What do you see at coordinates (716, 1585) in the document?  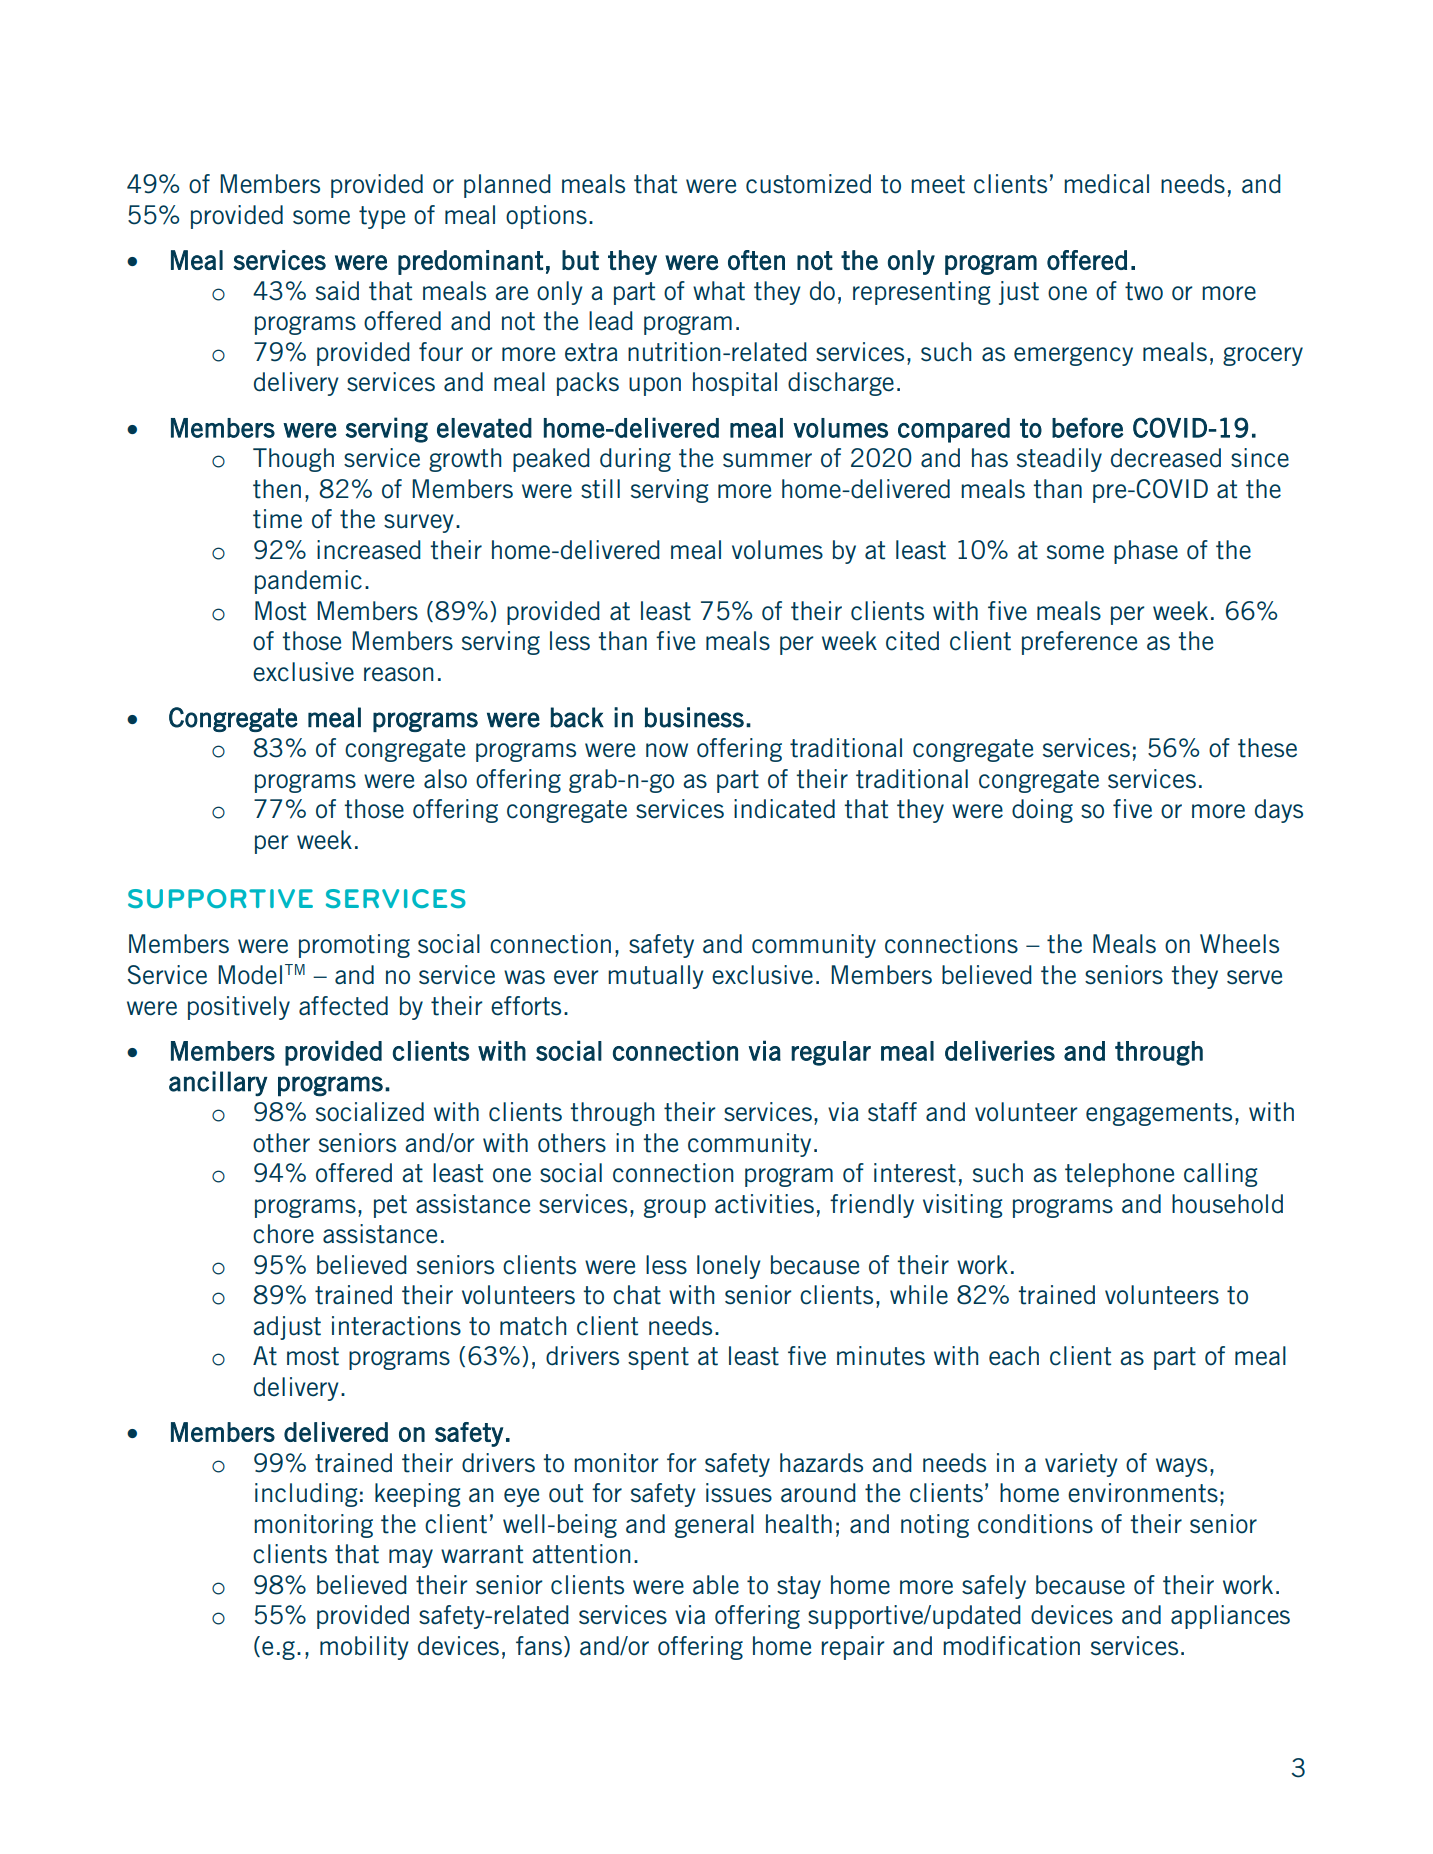 I see `able` at bounding box center [716, 1585].
